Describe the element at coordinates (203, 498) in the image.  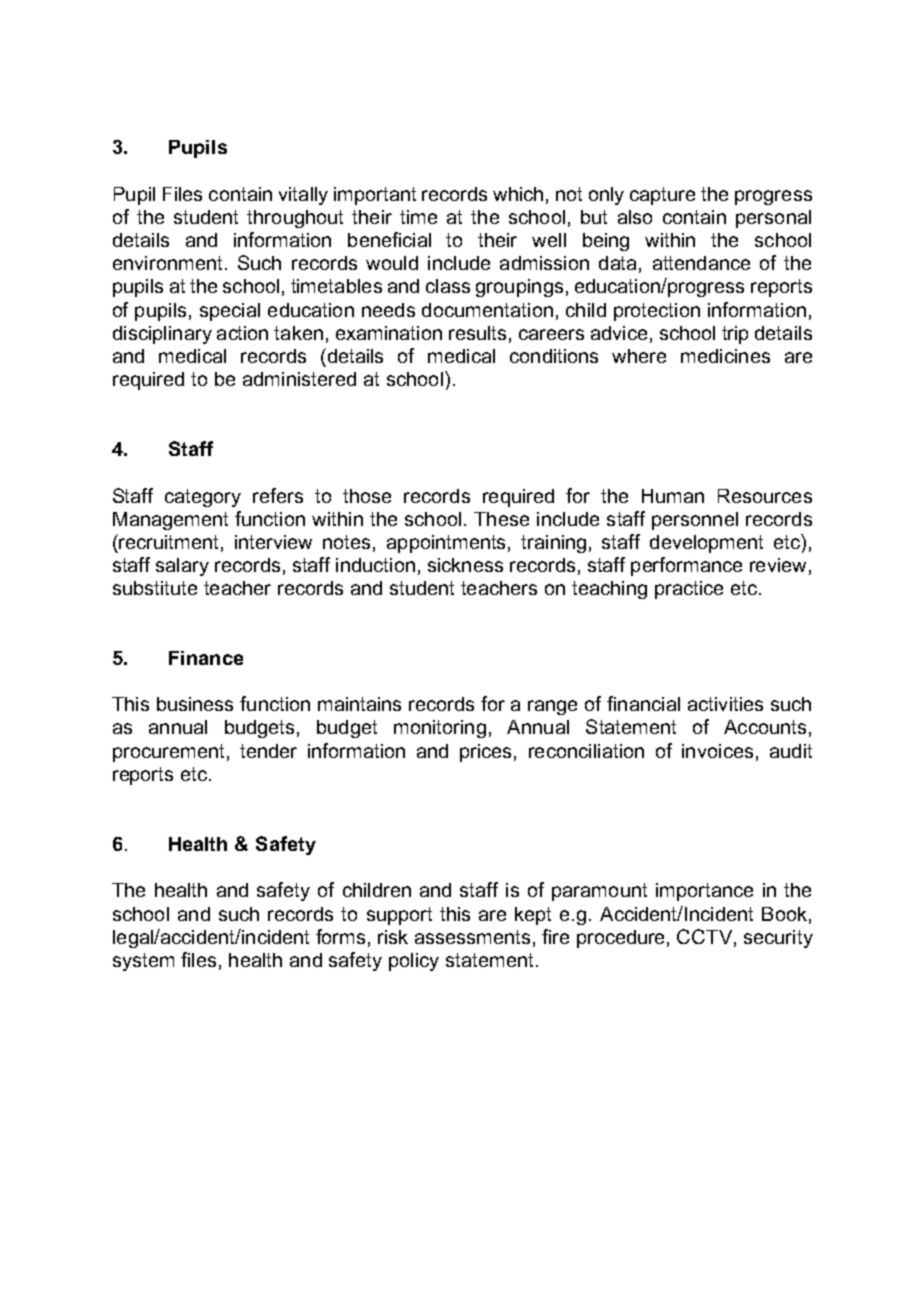
I see `category` at that location.
